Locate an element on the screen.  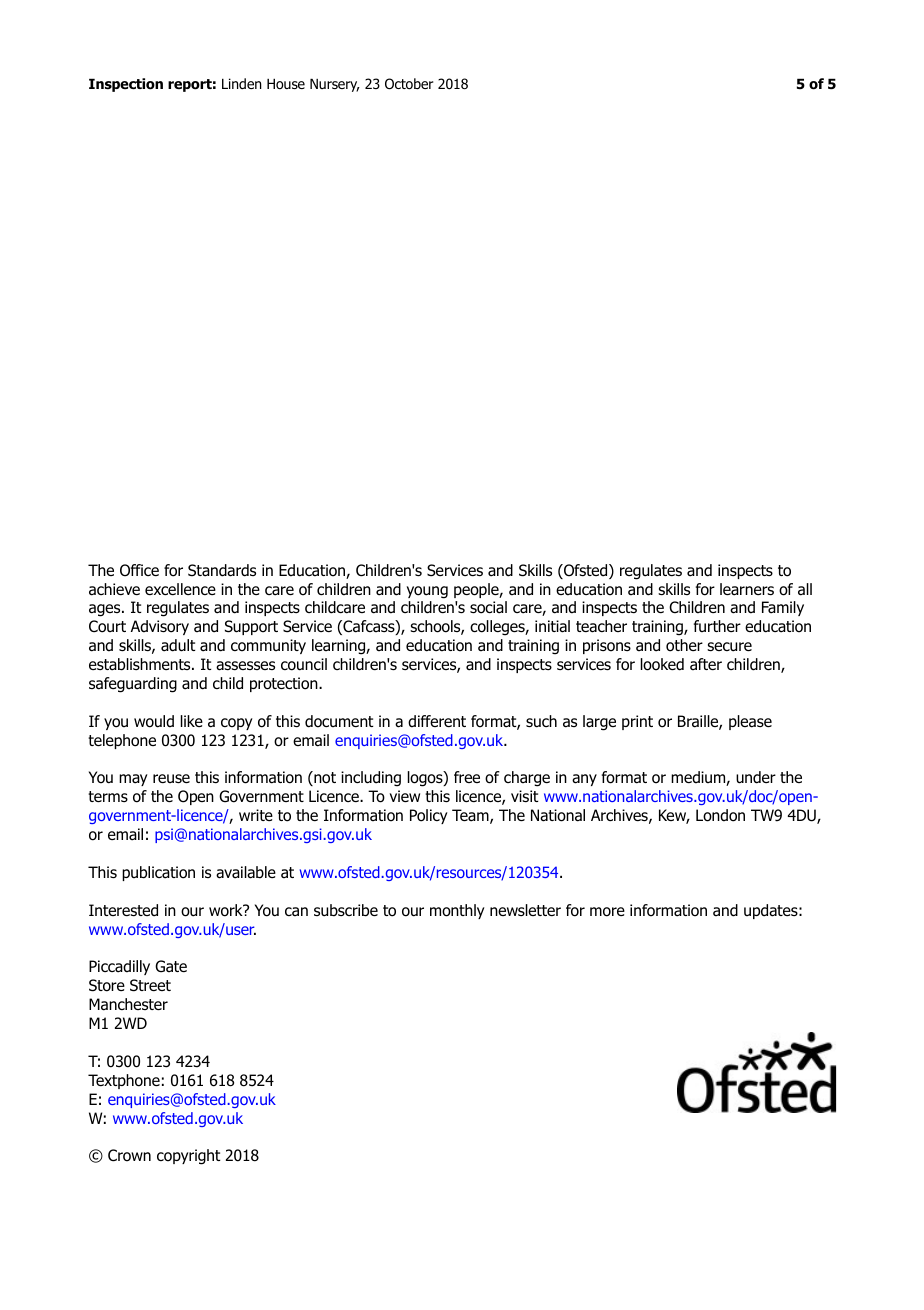
social is located at coordinates (488, 607).
